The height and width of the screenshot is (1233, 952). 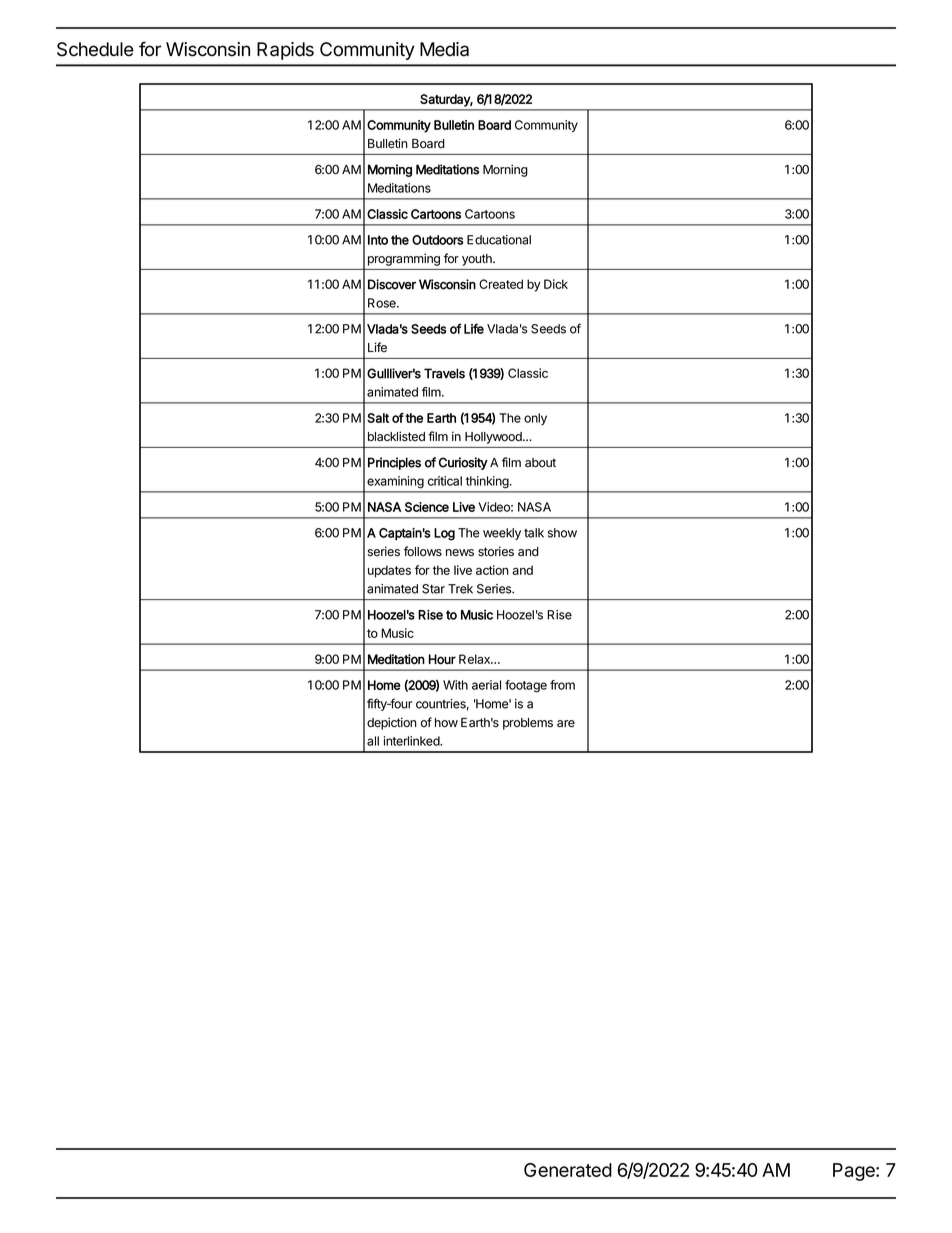 I want to click on interlinked, so click(x=412, y=741).
